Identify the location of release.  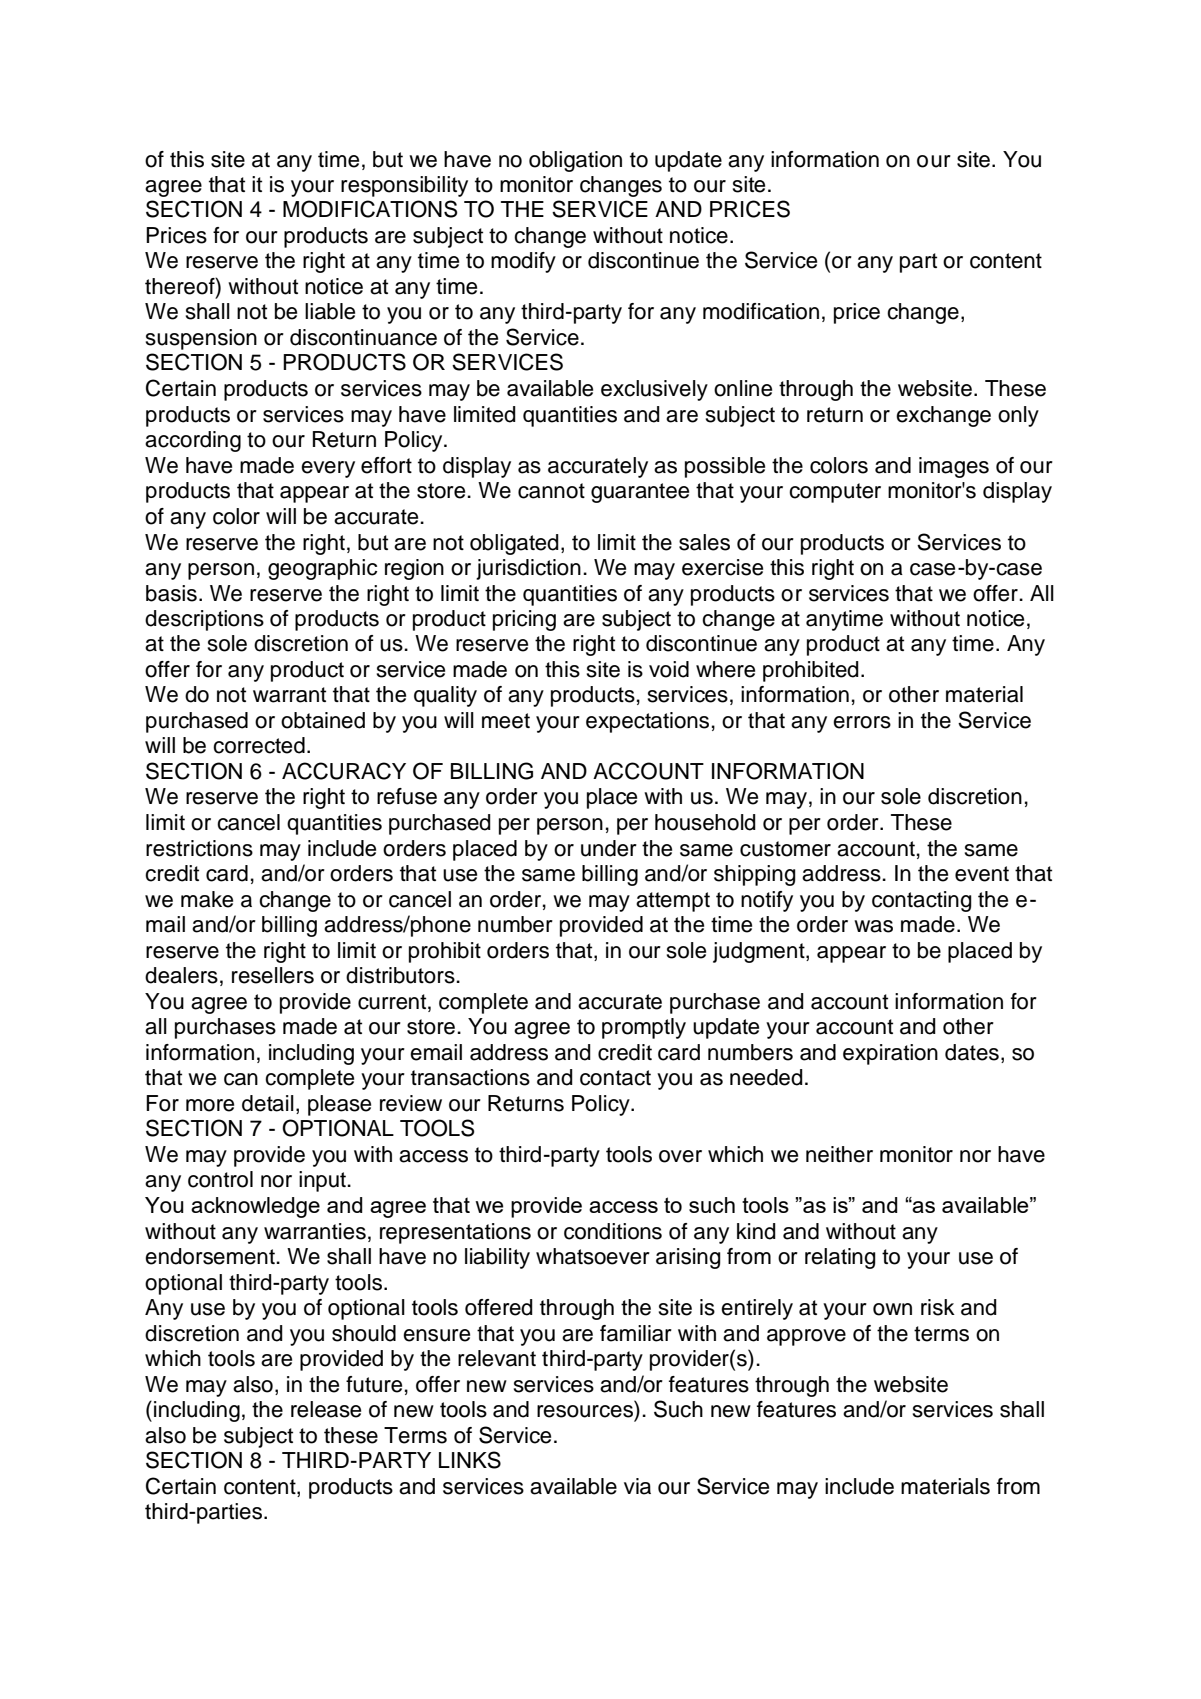
(326, 1409).
